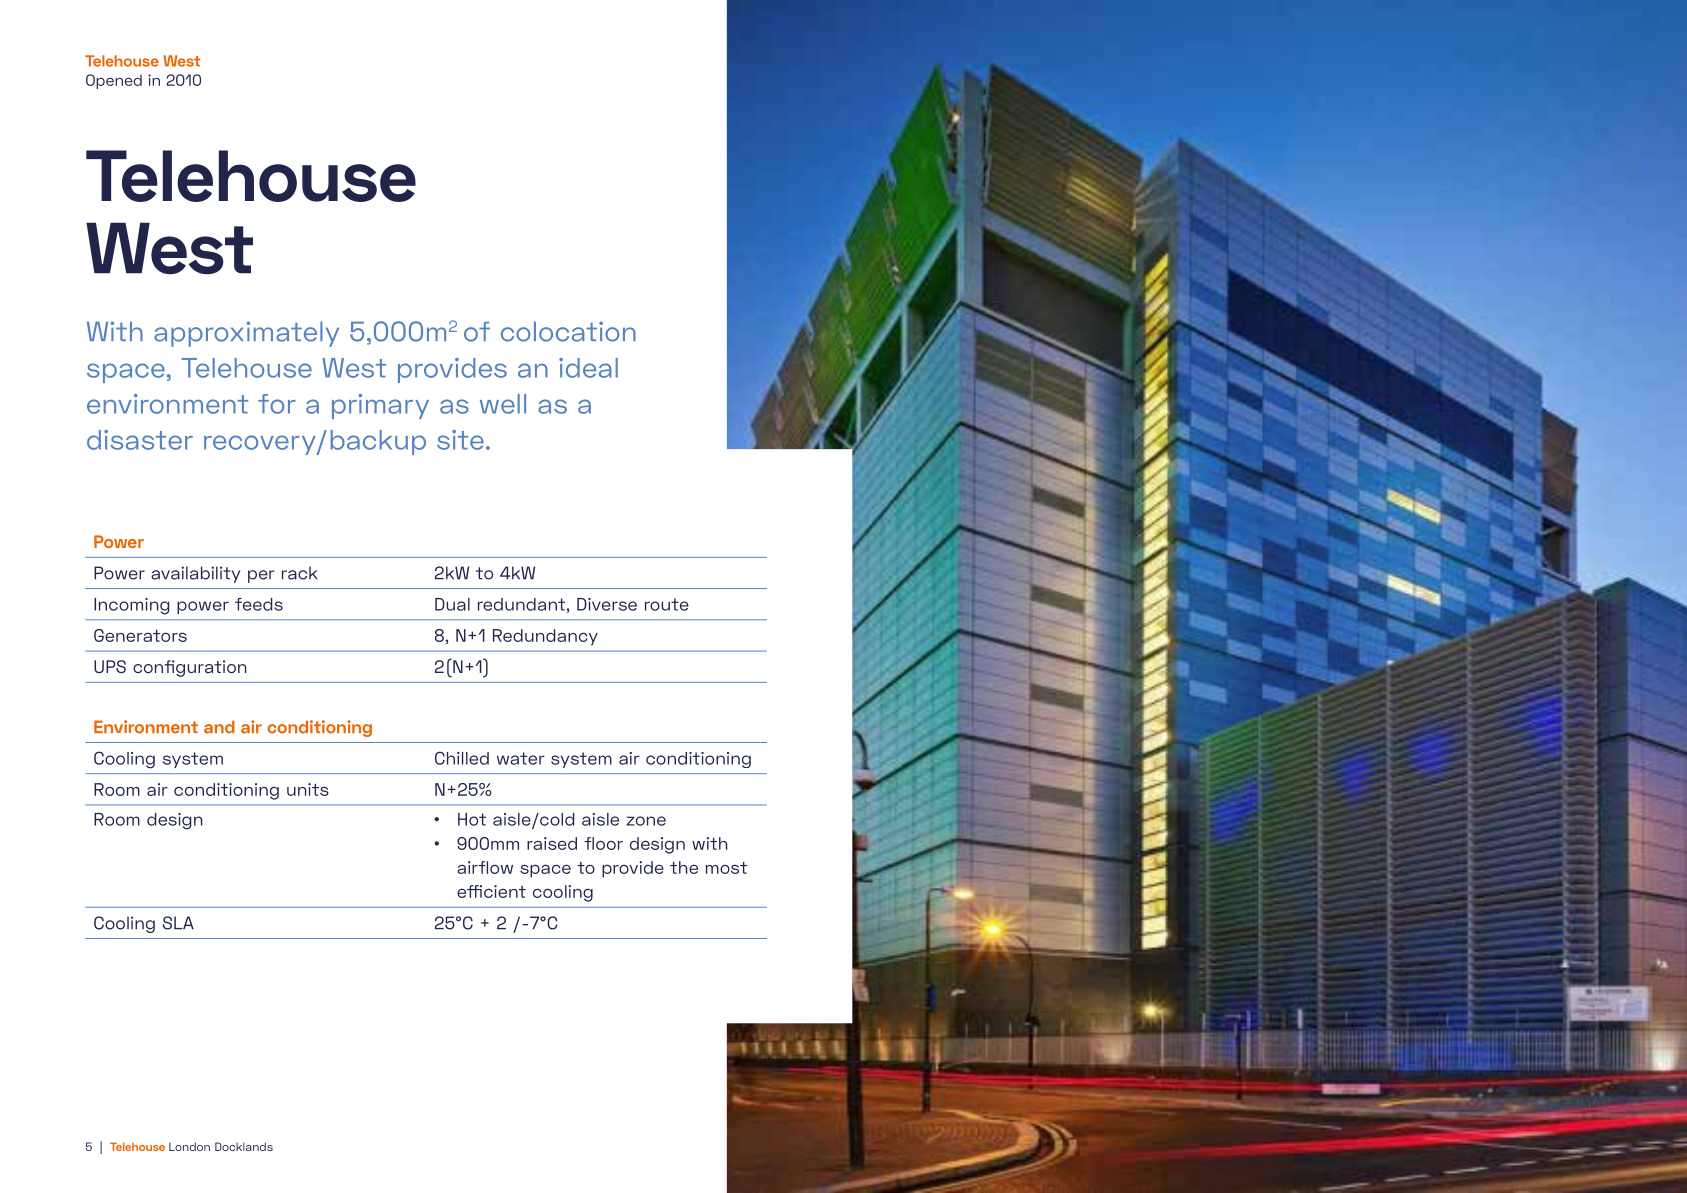 This screenshot has height=1193, width=1687. Describe the element at coordinates (568, 331) in the screenshot. I see `colocation` at that location.
